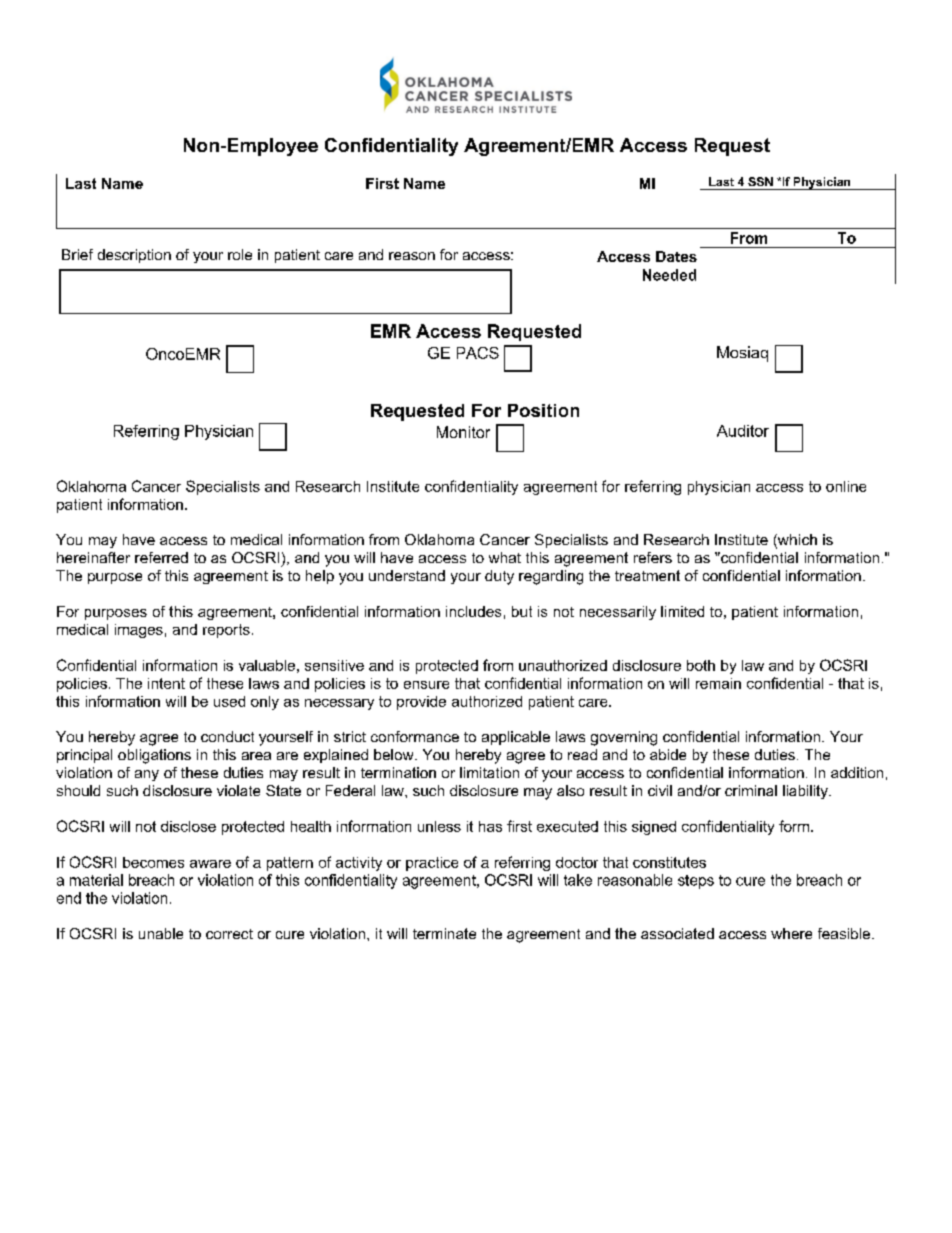 The width and height of the image is (952, 1233). Describe the element at coordinates (161, 557) in the image. I see `referred` at that location.
